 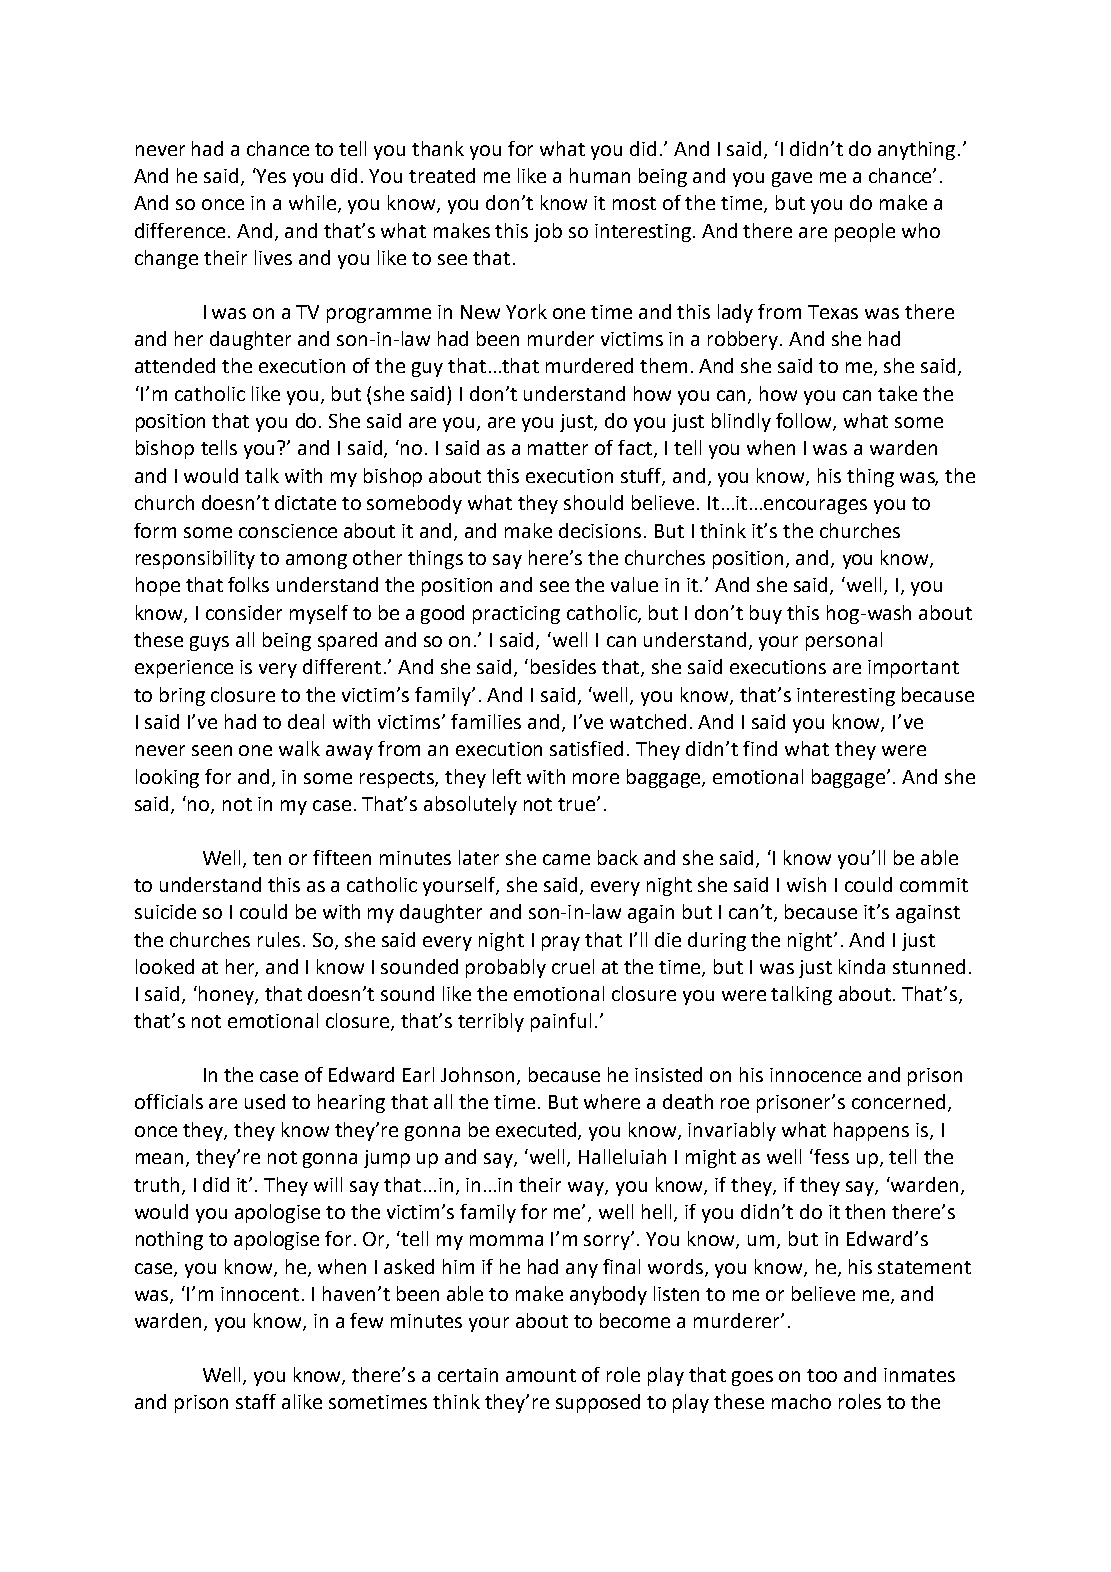 I want to click on take, so click(x=897, y=393).
